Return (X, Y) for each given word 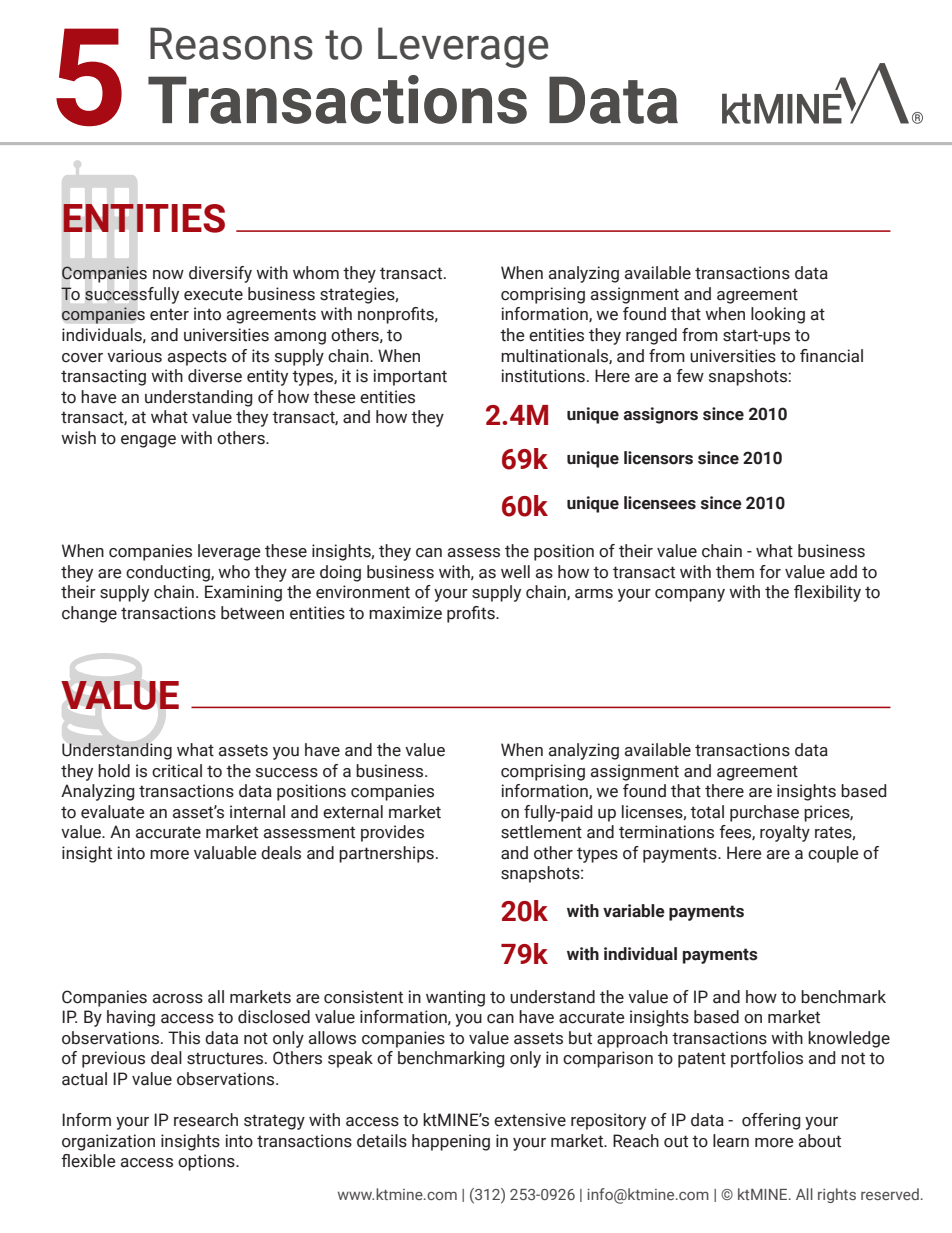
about (820, 1141)
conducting (169, 573)
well (515, 572)
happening (451, 1142)
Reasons (231, 43)
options (207, 1162)
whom (316, 273)
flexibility (827, 593)
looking (778, 315)
